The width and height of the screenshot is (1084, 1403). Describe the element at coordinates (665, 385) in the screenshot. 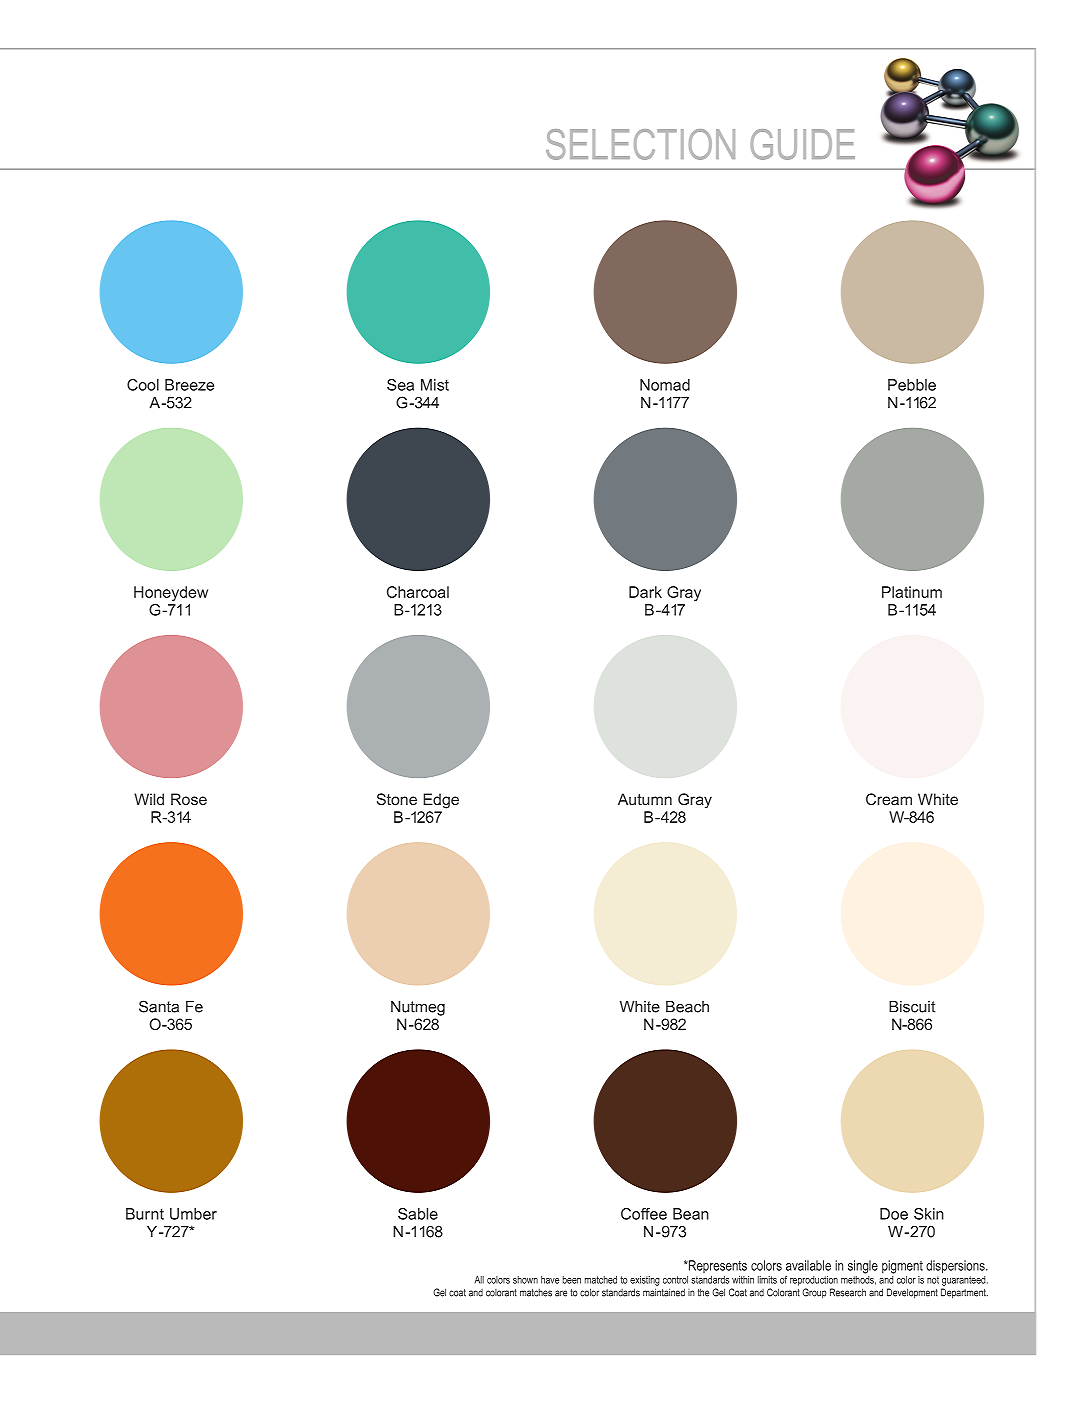

I see `Nomad` at that location.
